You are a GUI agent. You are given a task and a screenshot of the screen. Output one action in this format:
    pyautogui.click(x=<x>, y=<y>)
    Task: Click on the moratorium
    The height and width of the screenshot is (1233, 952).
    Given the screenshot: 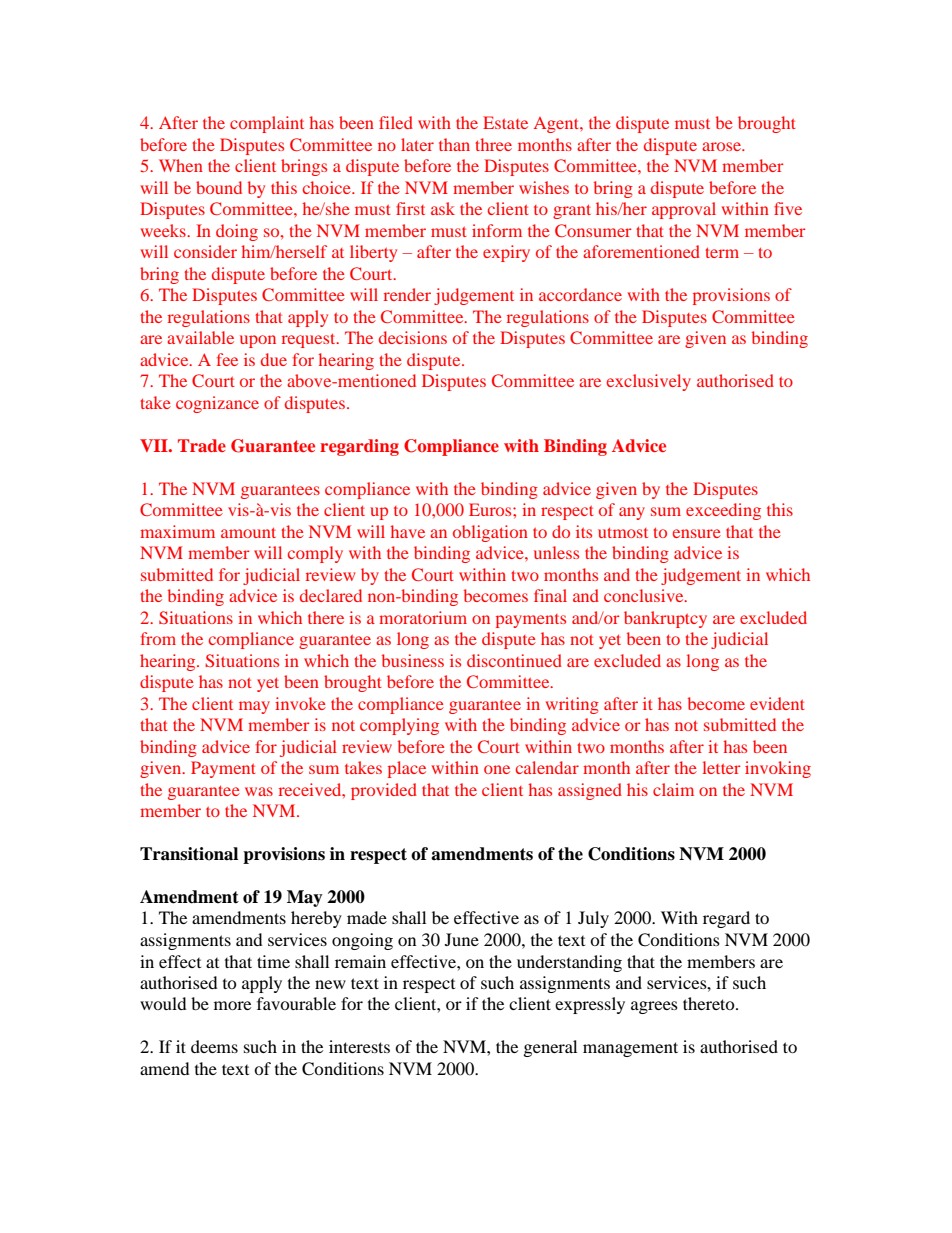 What is the action you would take?
    pyautogui.click(x=423, y=617)
